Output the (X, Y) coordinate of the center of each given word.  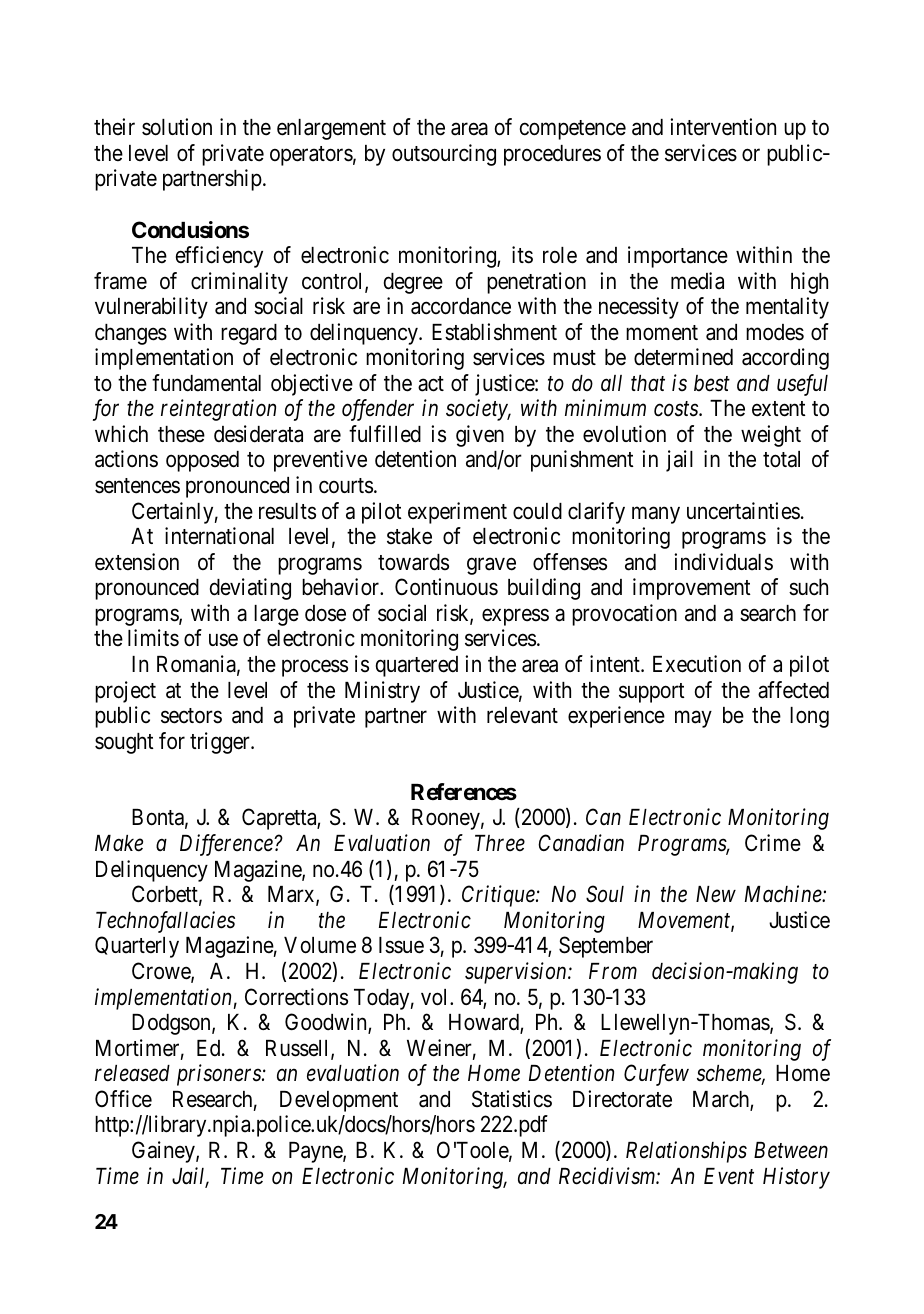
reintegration (218, 410)
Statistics (512, 1099)
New (716, 894)
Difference (227, 845)
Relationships (686, 1152)
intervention (723, 127)
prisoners (220, 1075)
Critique (499, 896)
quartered (417, 666)
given (480, 436)
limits (153, 638)
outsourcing (444, 155)
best (712, 383)
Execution (697, 664)
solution (177, 127)
